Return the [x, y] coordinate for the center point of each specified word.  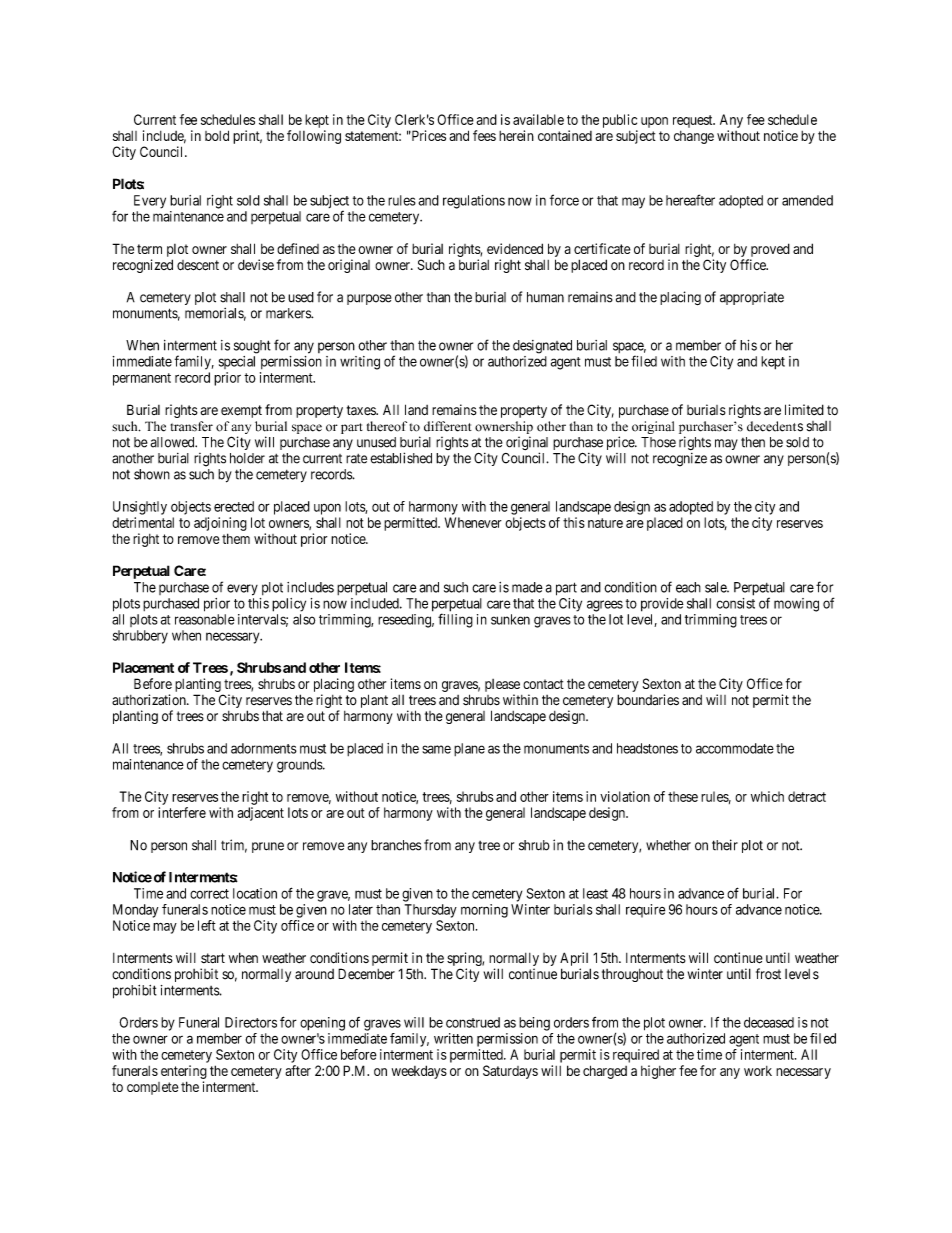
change [694, 137]
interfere [182, 812]
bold [217, 135]
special [237, 362]
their [725, 845]
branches [396, 845]
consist [735, 603]
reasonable [205, 619]
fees [484, 135]
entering [184, 1072]
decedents [775, 426]
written [453, 1038]
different [448, 426]
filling [455, 620]
